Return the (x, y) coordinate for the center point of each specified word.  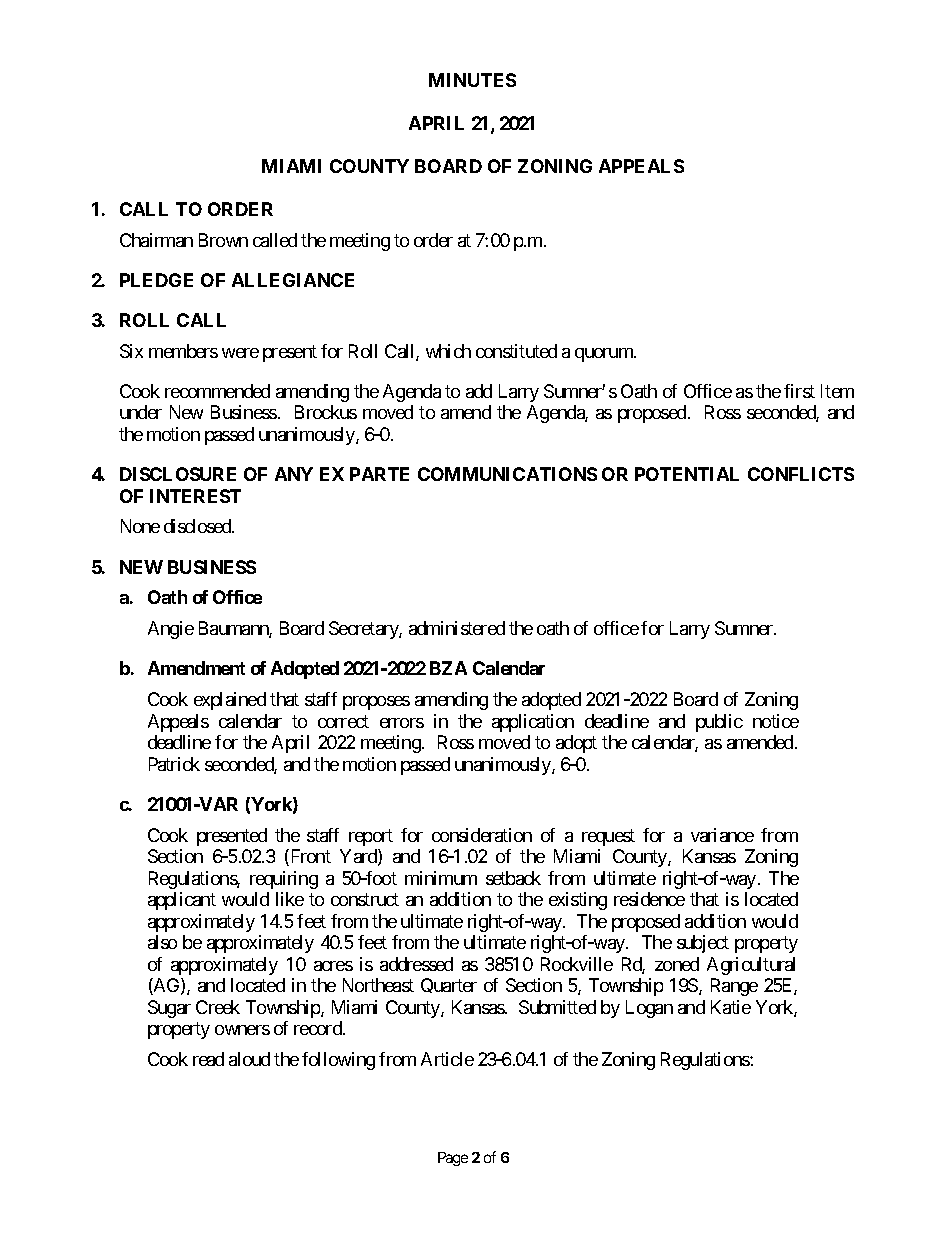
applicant (182, 901)
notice (776, 721)
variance (722, 835)
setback (513, 878)
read (208, 1059)
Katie (731, 1007)
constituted (516, 351)
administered (457, 628)
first (799, 391)
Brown (223, 240)
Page (453, 1159)
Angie (171, 630)
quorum (605, 355)
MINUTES (472, 80)
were (240, 353)
